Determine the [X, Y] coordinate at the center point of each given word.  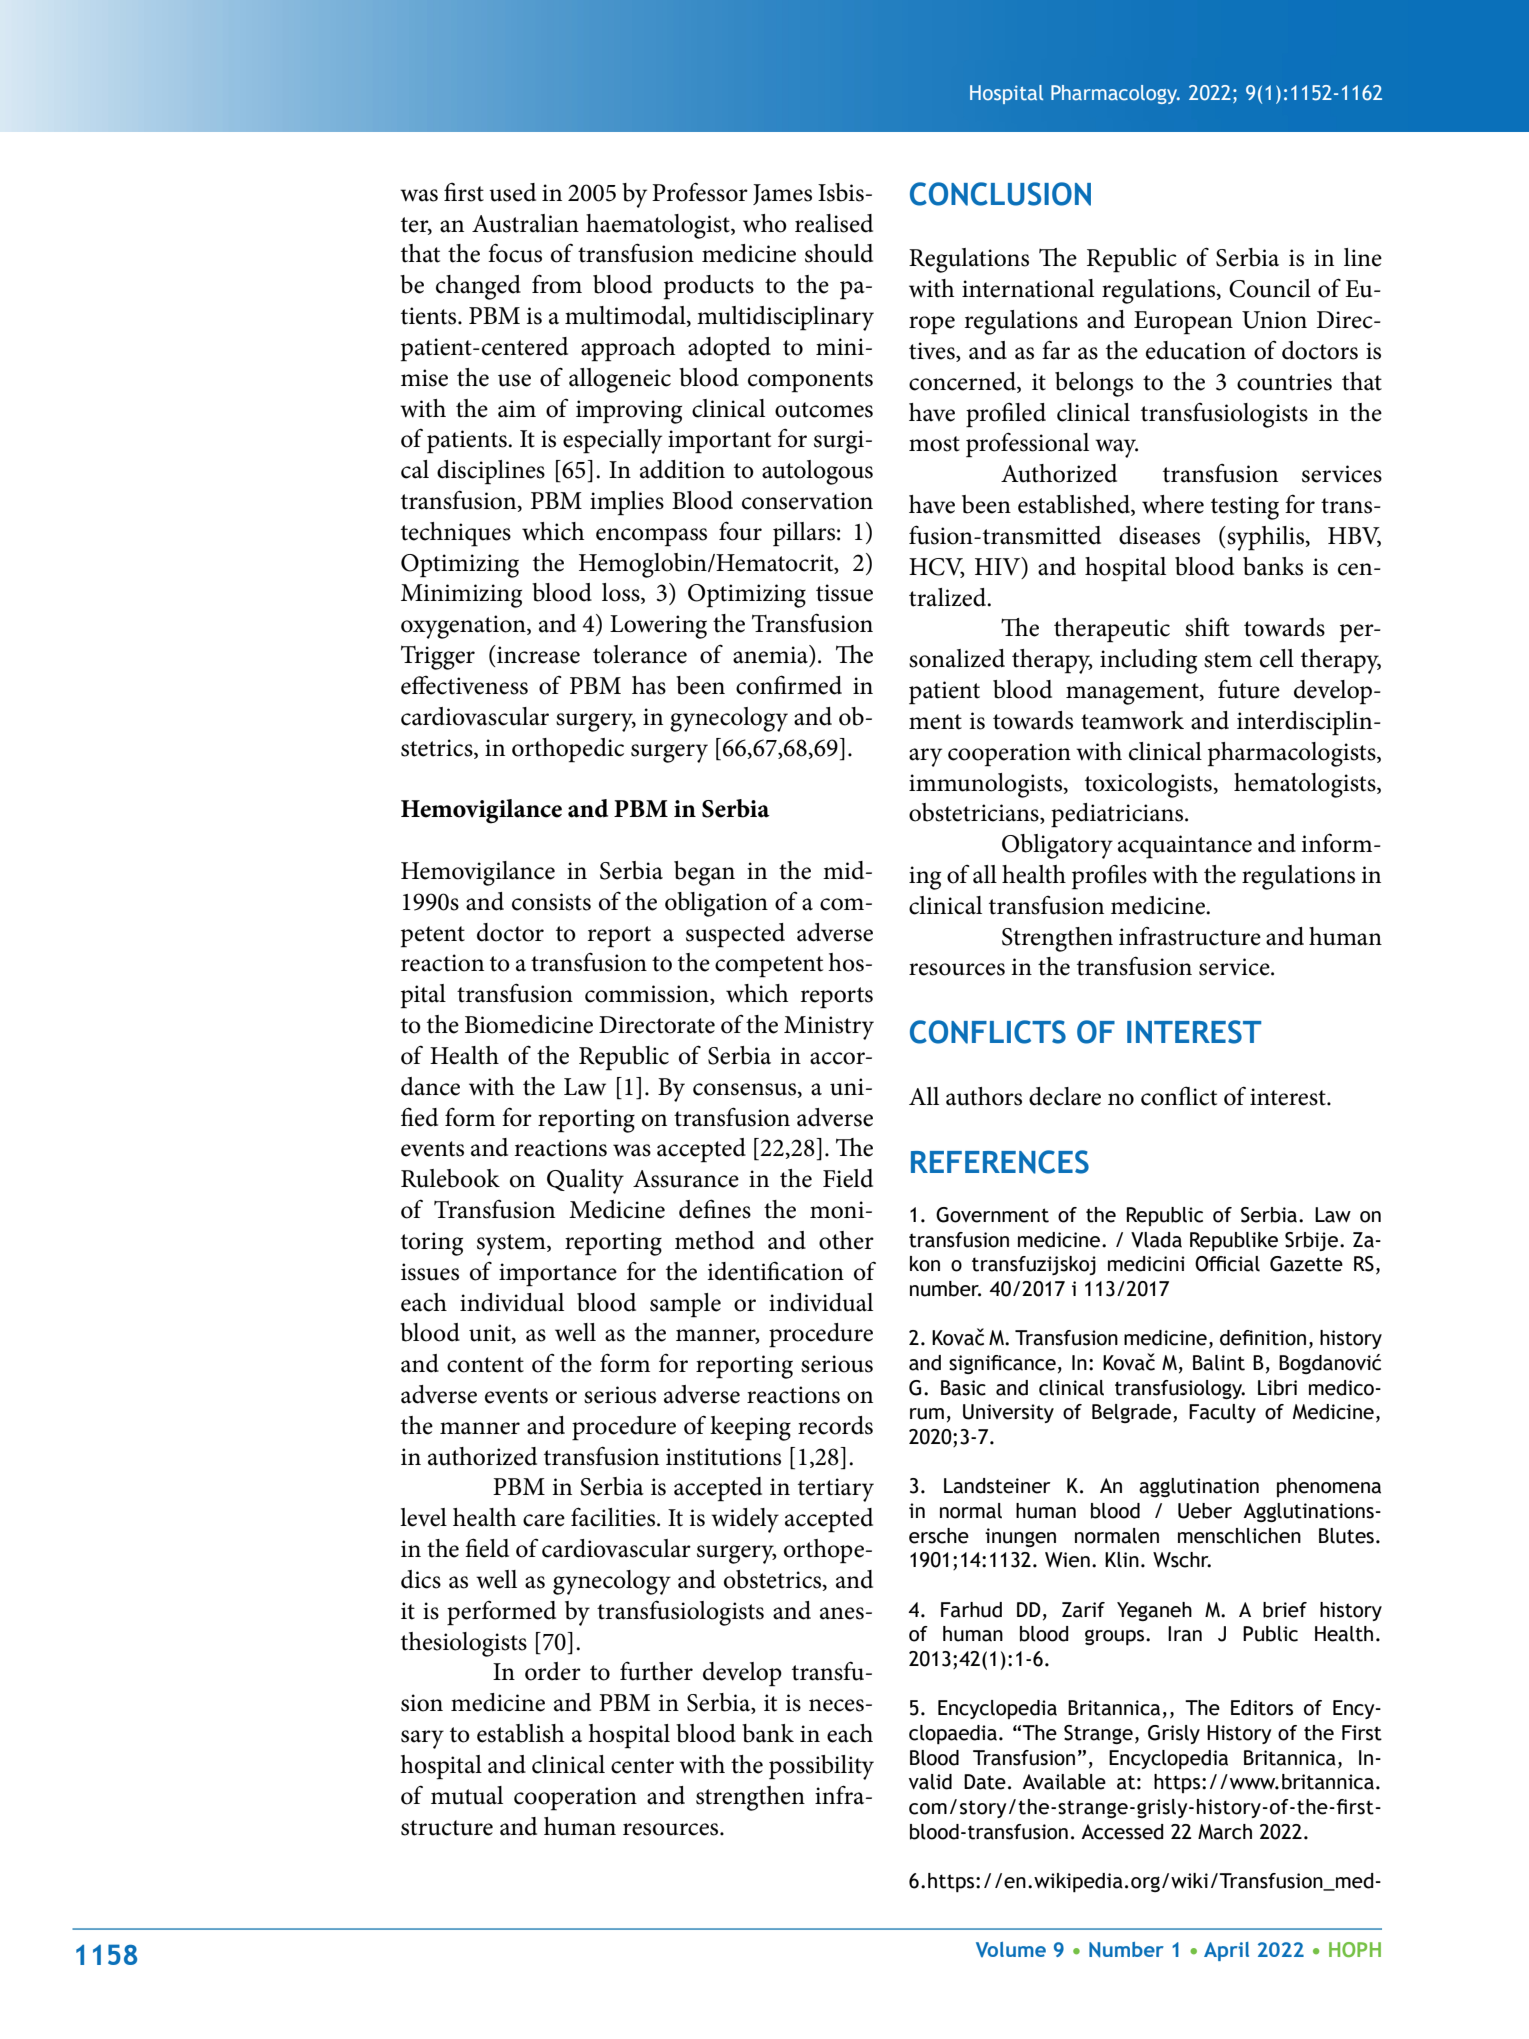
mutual [467, 1795]
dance [430, 1086]
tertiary [836, 1490]
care [544, 1520]
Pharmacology [1115, 94]
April [1226, 1951]
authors [984, 1096]
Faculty [1222, 1413]
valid [930, 1782]
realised [834, 223]
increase [537, 654]
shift [1207, 627]
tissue [844, 593]
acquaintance [1185, 847]
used [512, 192]
